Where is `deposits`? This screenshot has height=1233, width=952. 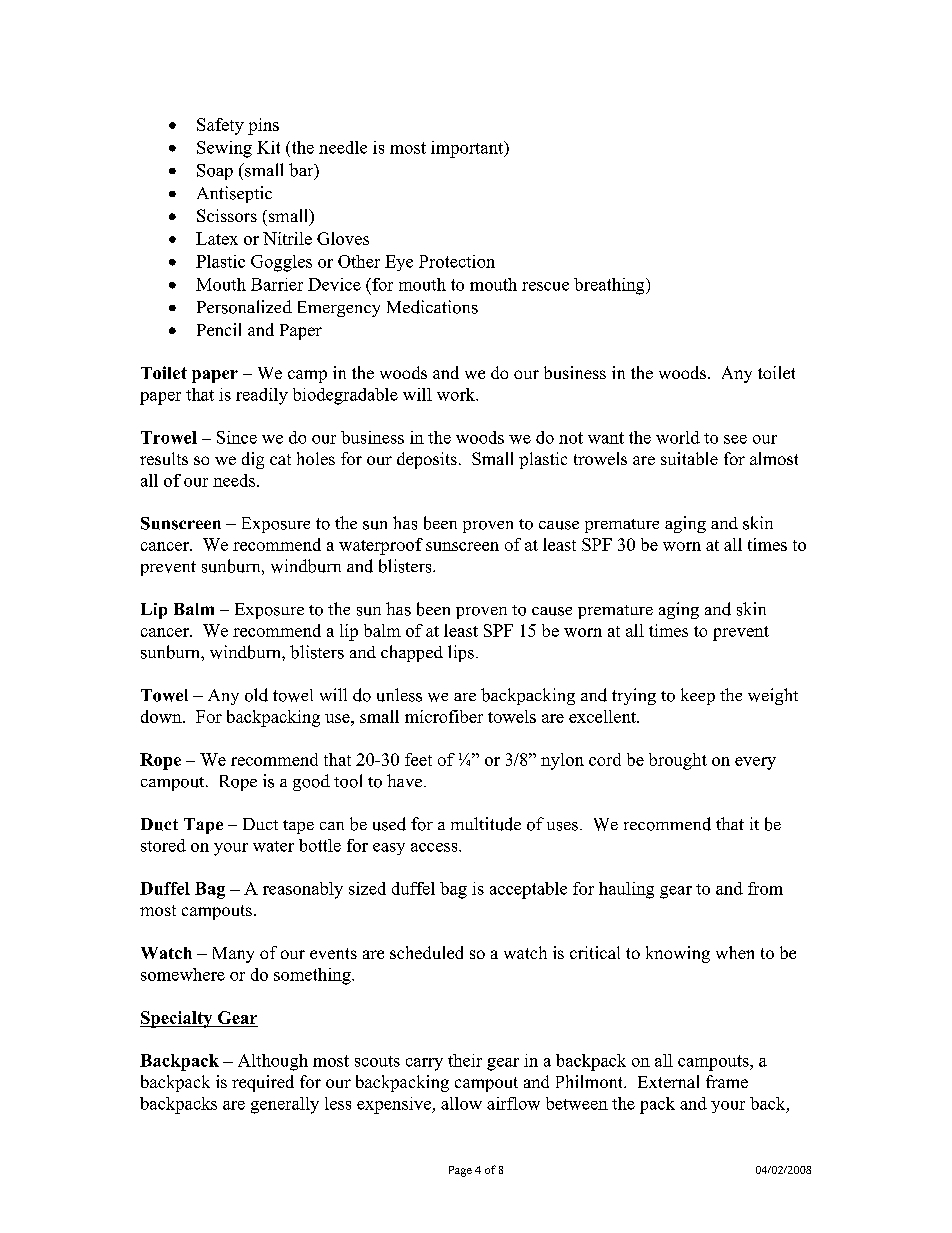
deposits is located at coordinates (427, 460).
